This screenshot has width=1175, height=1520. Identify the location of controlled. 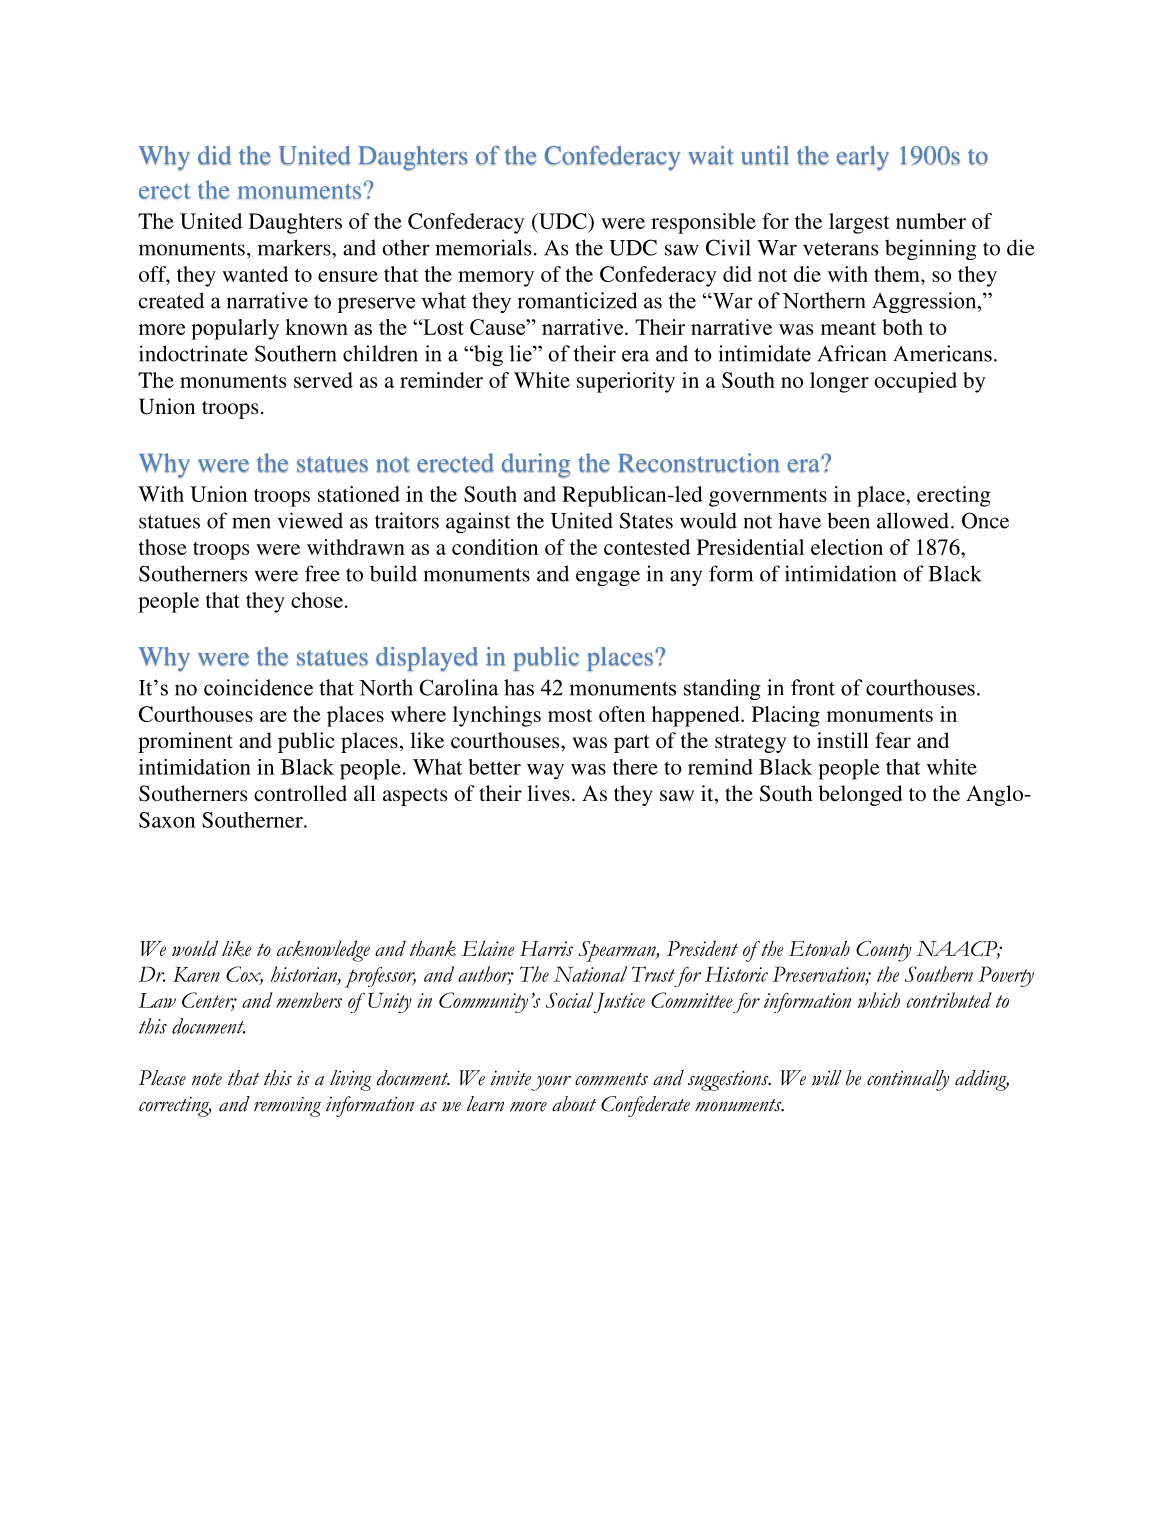
(300, 793).
